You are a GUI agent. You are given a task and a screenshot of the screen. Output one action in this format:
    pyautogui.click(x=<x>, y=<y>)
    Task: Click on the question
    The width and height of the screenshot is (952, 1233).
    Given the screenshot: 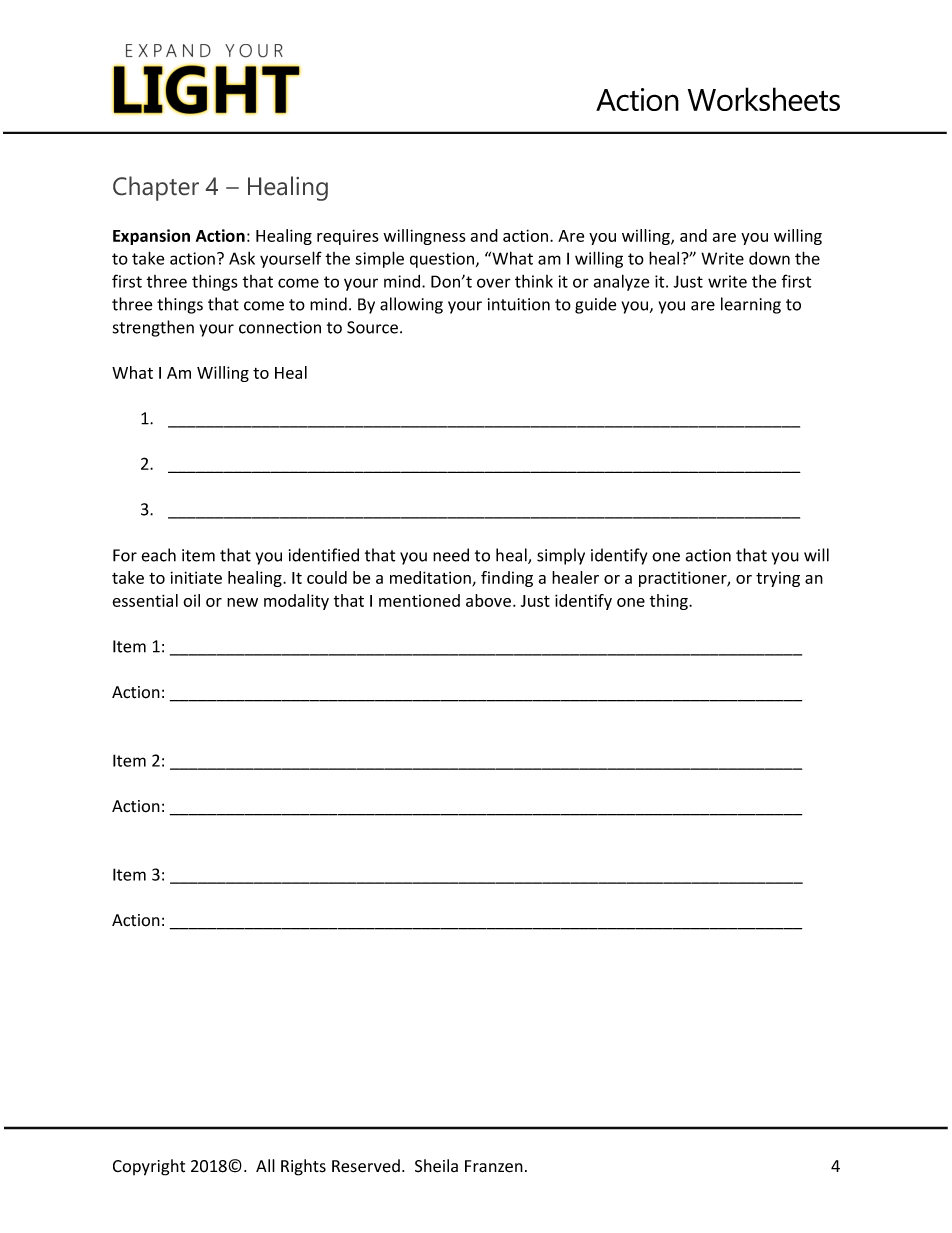 What is the action you would take?
    pyautogui.click(x=443, y=260)
